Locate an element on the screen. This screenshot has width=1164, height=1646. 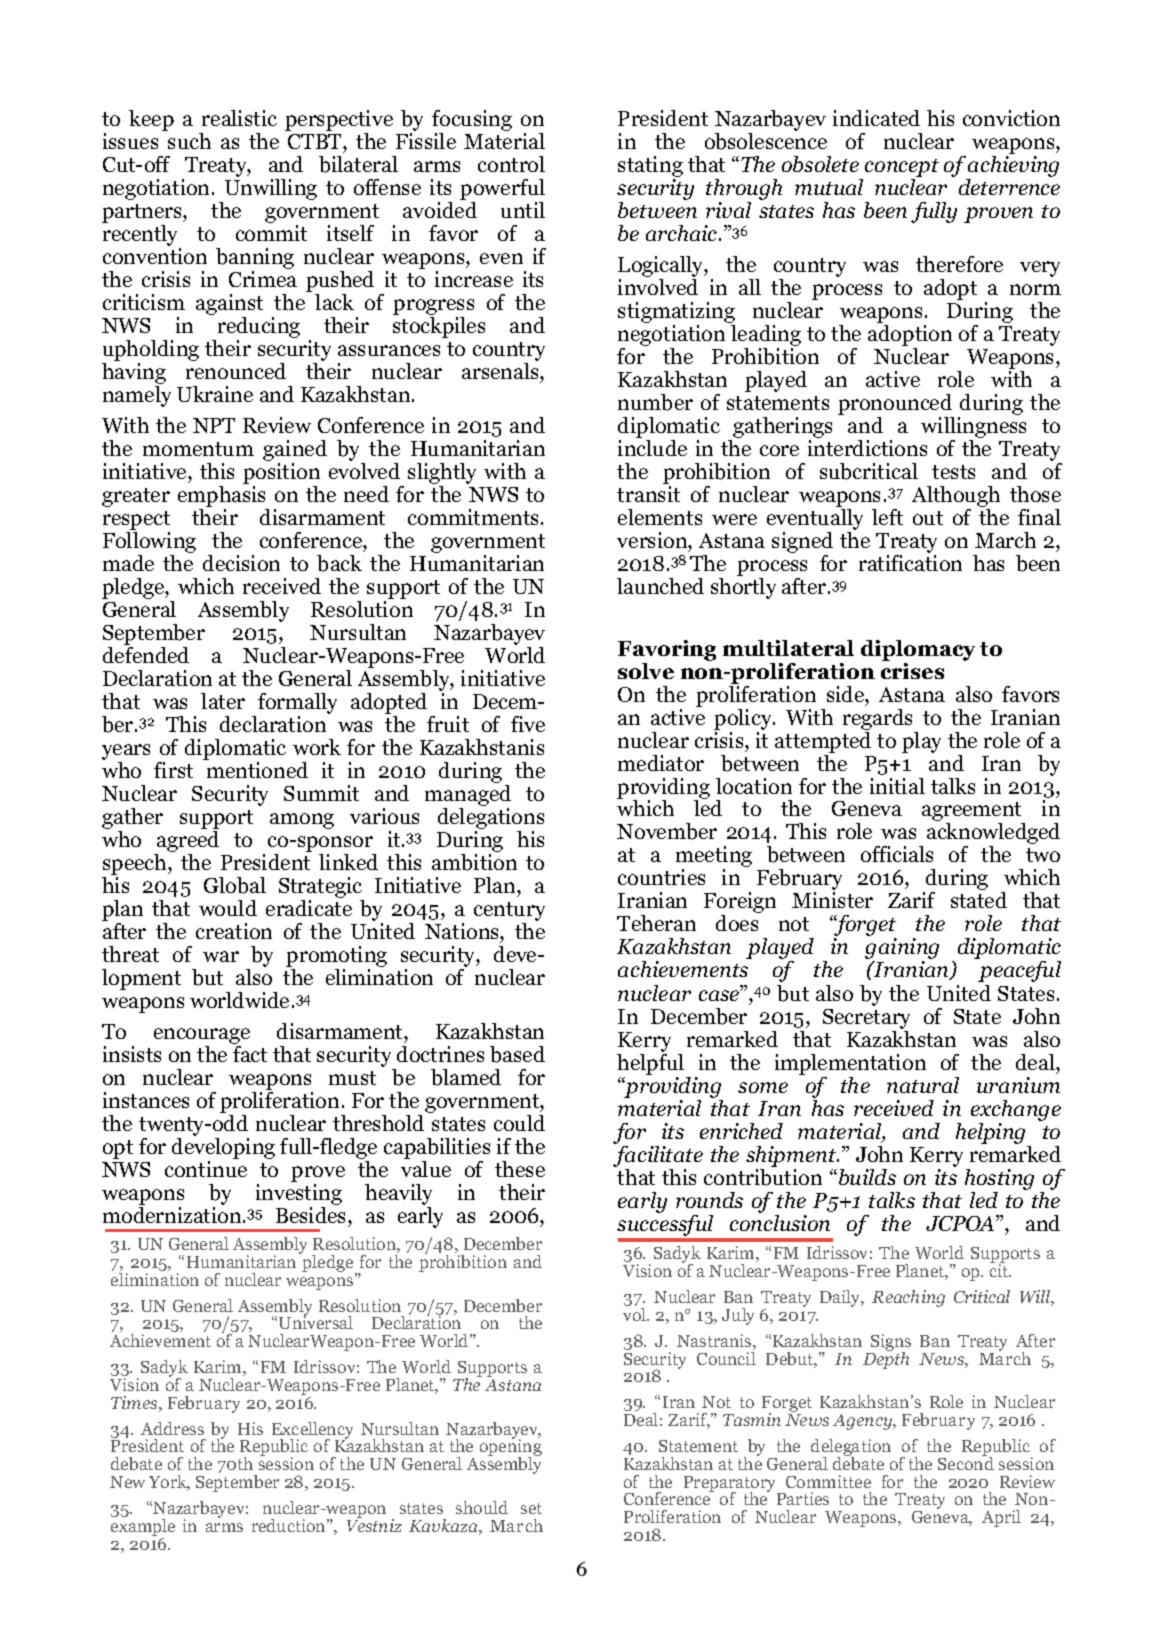
launched is located at coordinates (660, 586).
